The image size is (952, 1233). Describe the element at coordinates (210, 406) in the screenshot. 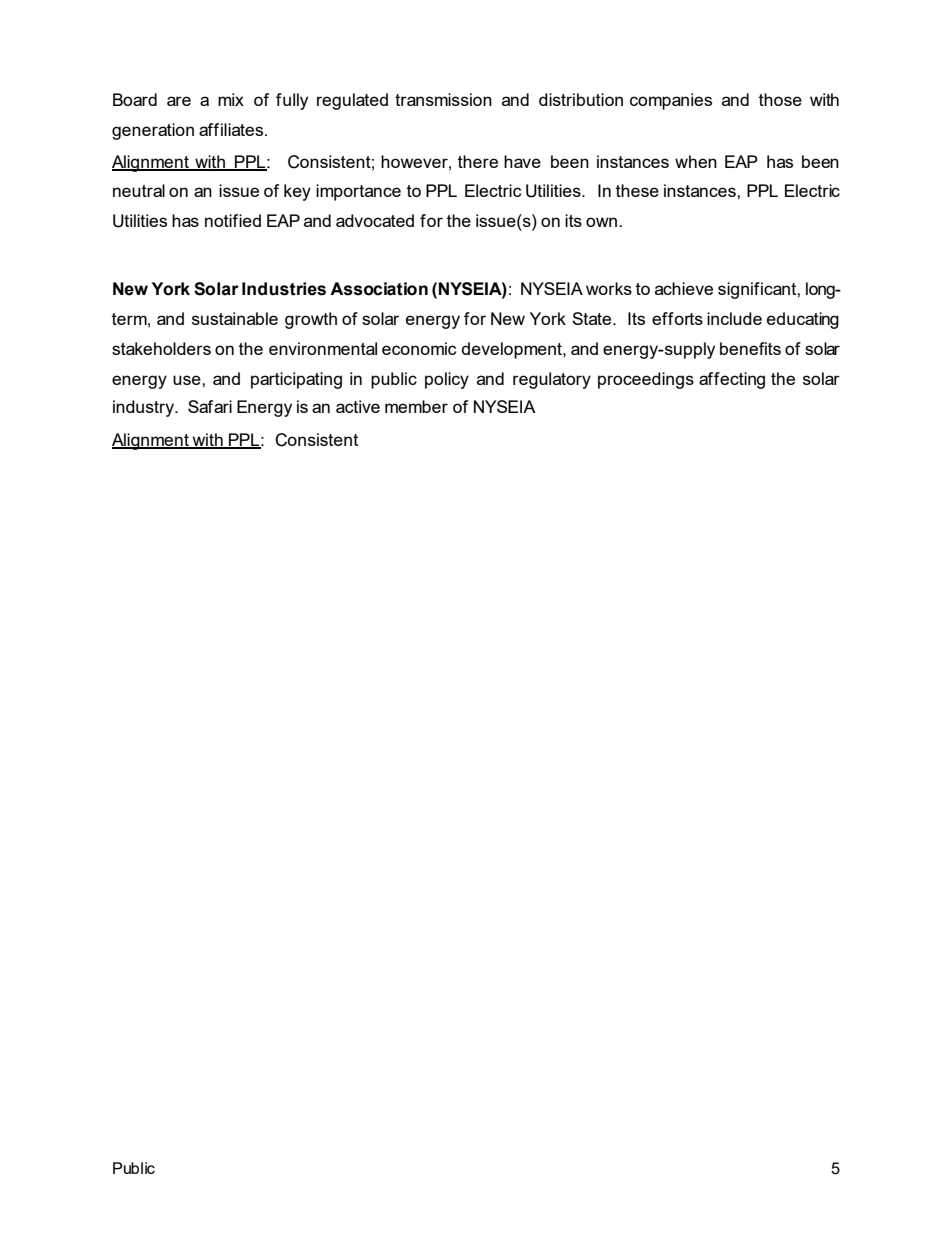

I see `Safari` at that location.
